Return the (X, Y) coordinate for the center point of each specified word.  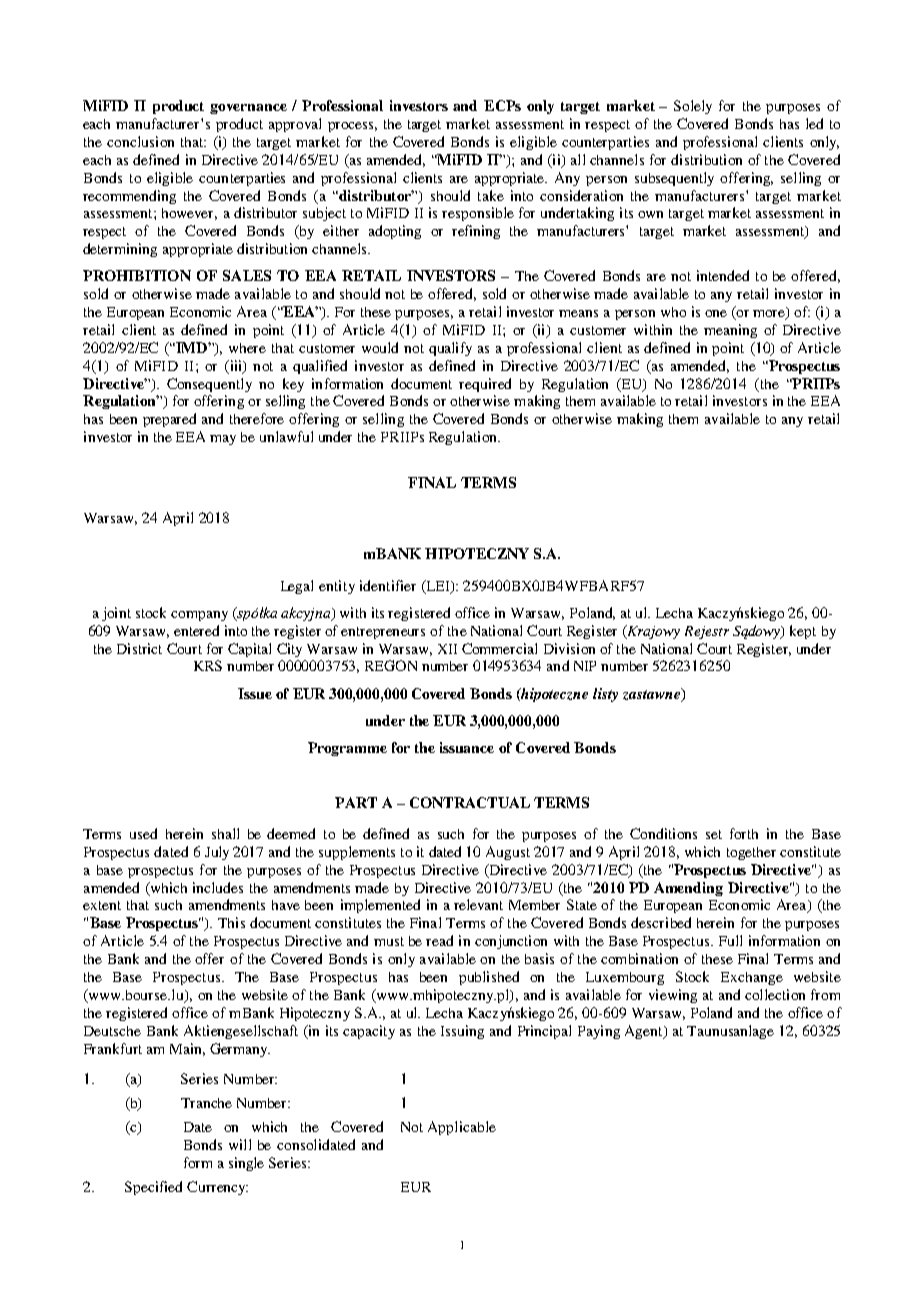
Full (730, 940)
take (491, 195)
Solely (693, 107)
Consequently (209, 385)
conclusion (140, 141)
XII (447, 649)
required (485, 385)
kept (803, 632)
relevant (478, 904)
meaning (730, 331)
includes (218, 887)
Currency (217, 1188)
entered (196, 630)
